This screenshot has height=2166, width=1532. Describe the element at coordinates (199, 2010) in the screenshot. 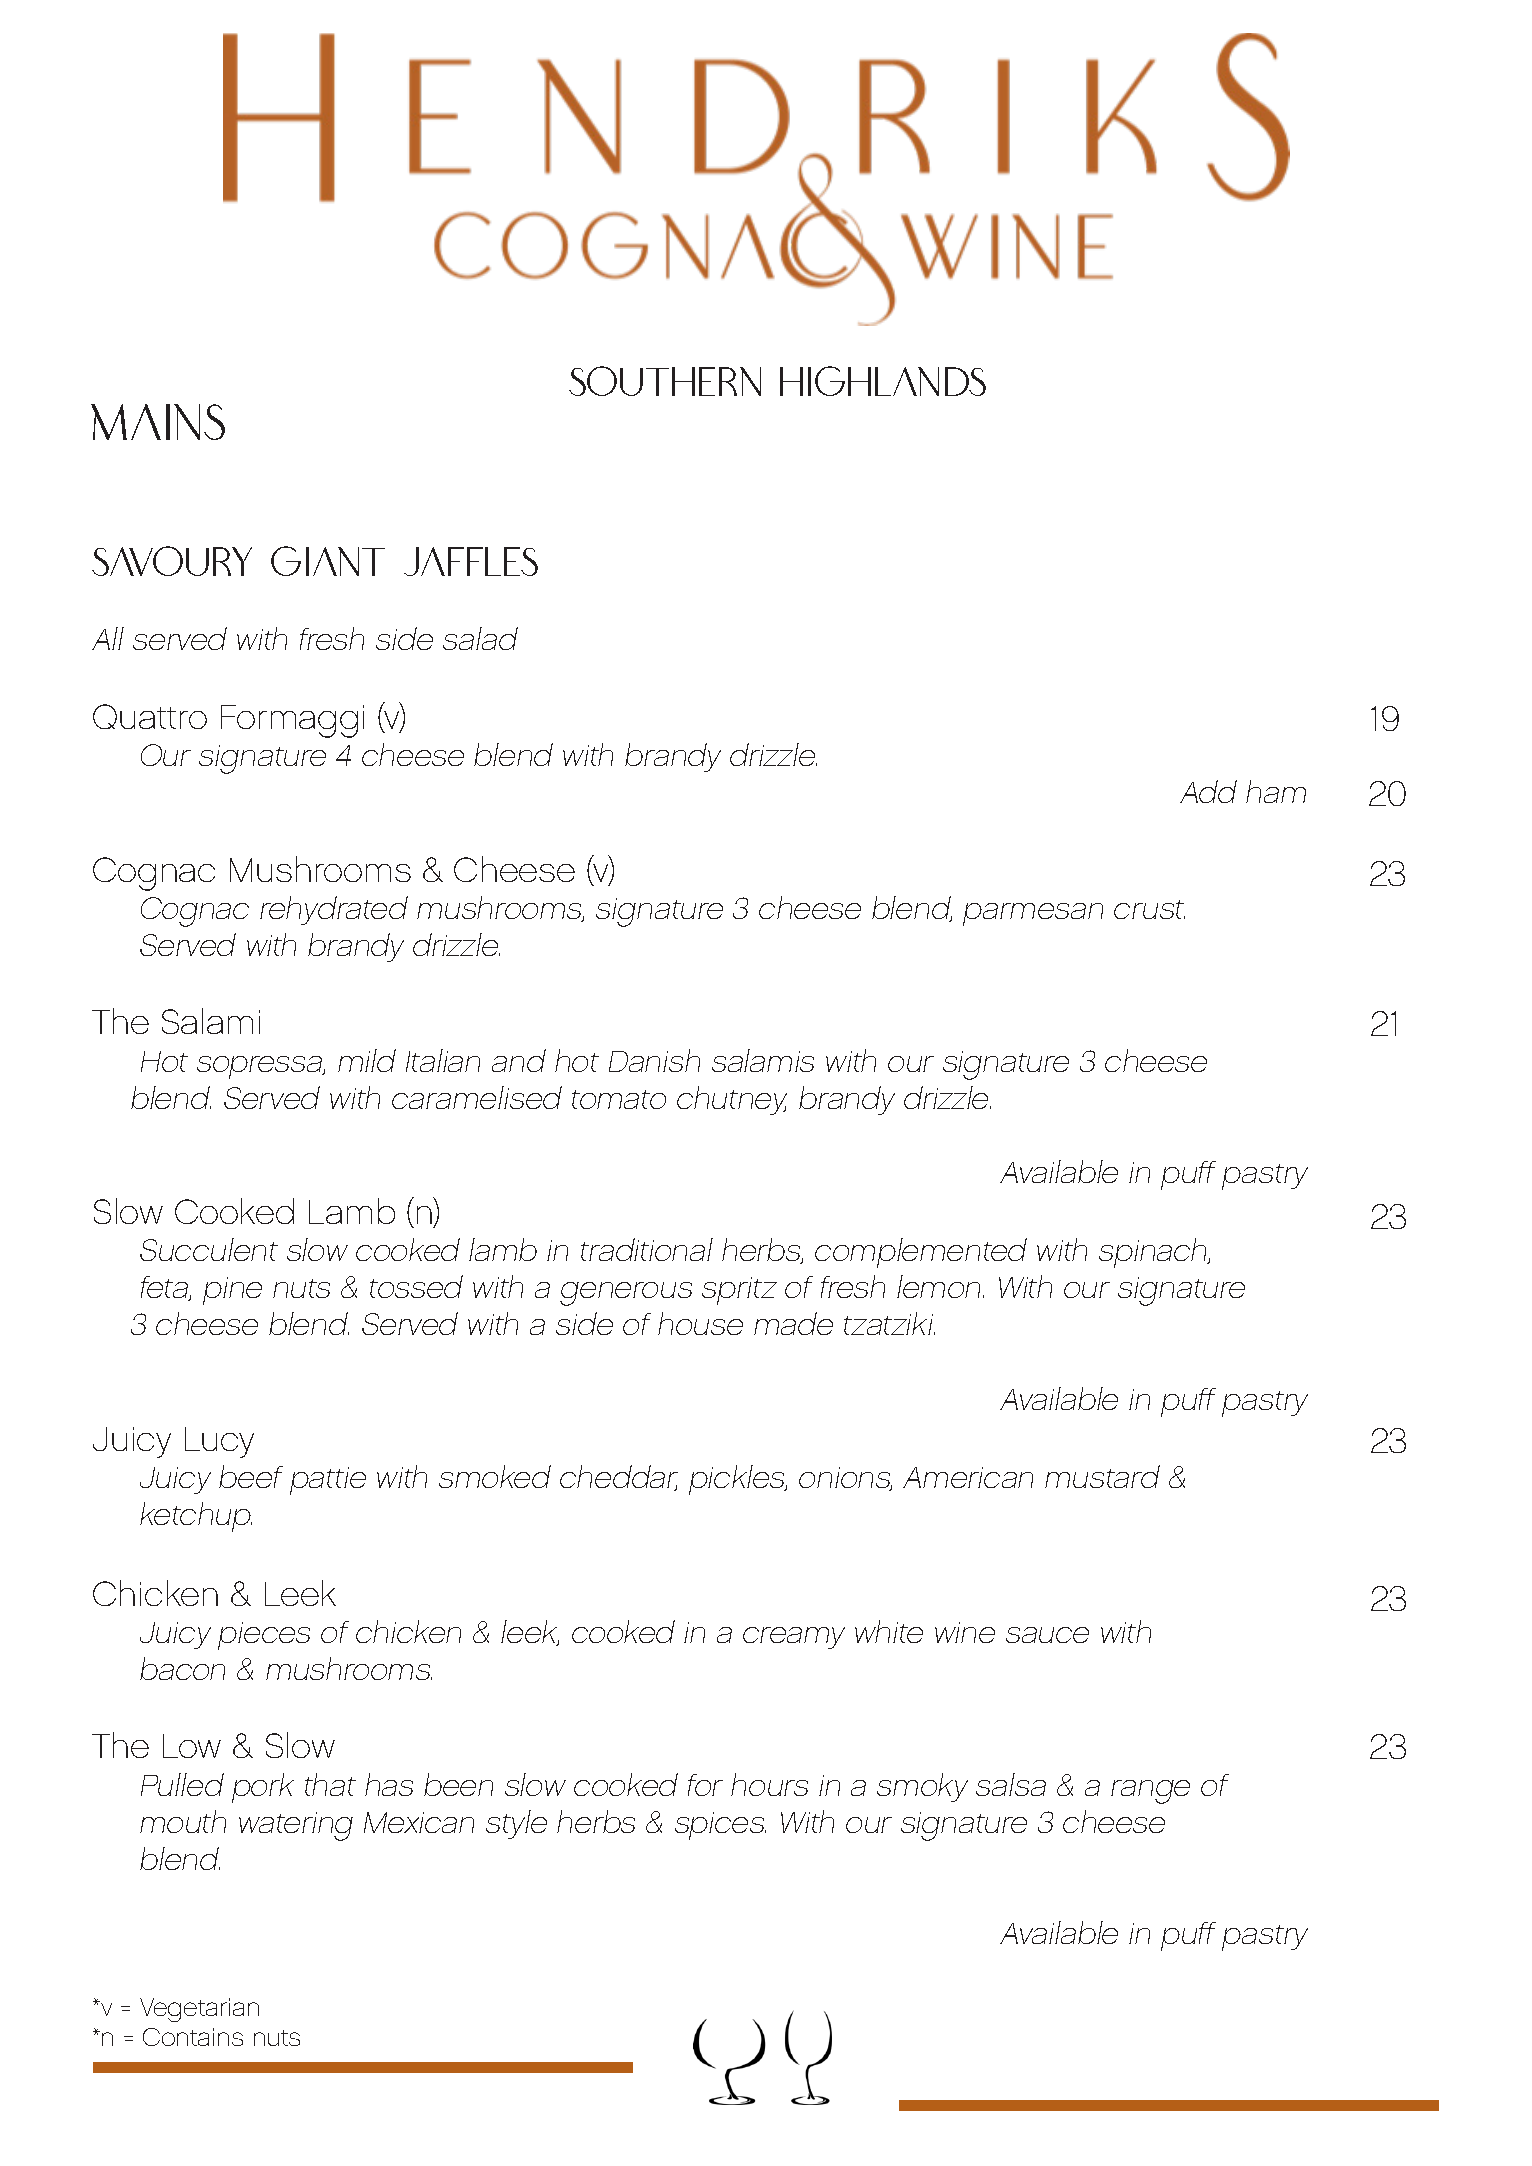

I see `Vegetarian` at that location.
